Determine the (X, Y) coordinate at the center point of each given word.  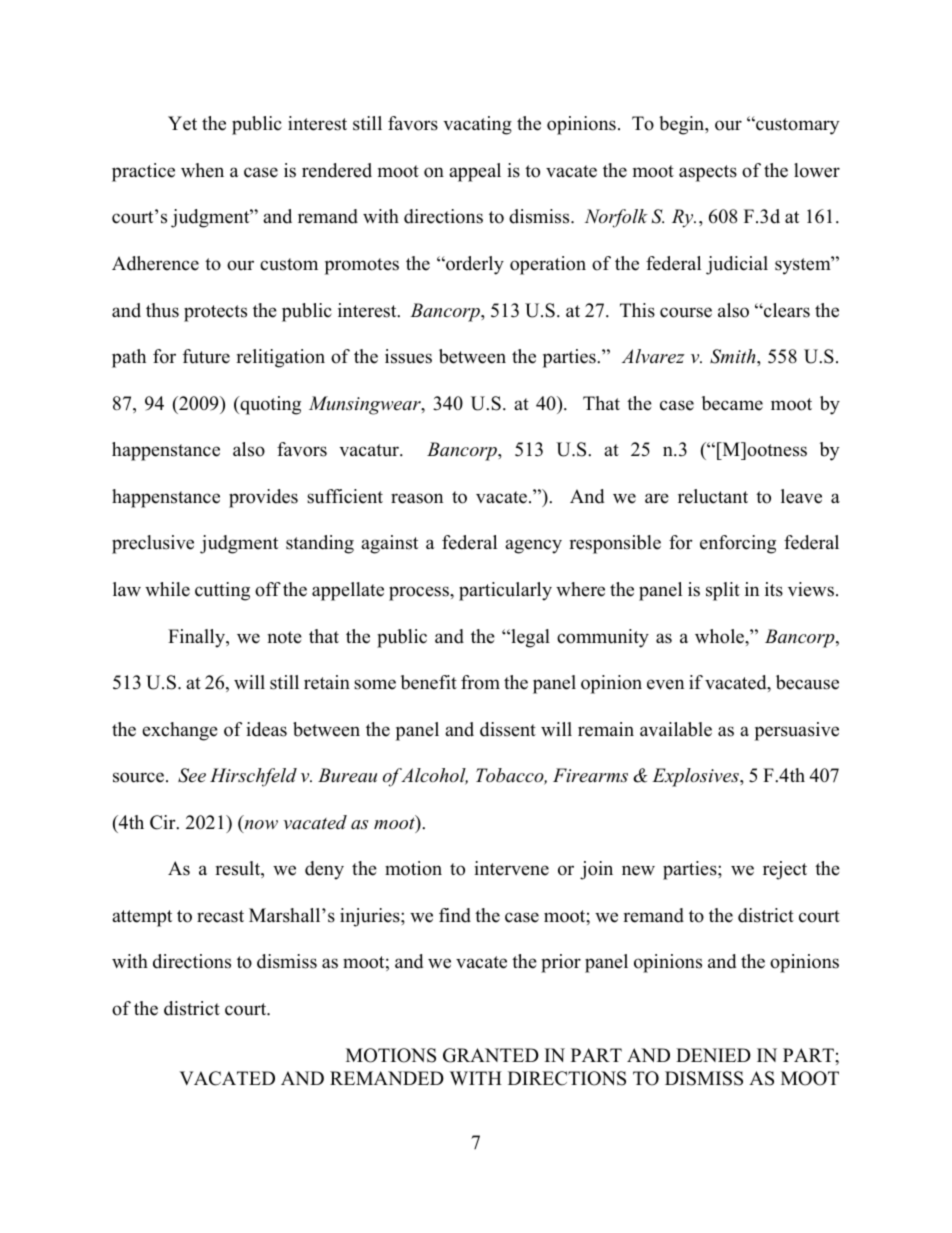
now (260, 826)
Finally (198, 638)
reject (785, 870)
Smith (734, 356)
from (480, 682)
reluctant (713, 496)
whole (720, 636)
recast (220, 916)
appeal (475, 172)
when (202, 170)
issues (408, 356)
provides (263, 498)
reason (417, 498)
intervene (511, 868)
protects (215, 313)
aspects (708, 173)
